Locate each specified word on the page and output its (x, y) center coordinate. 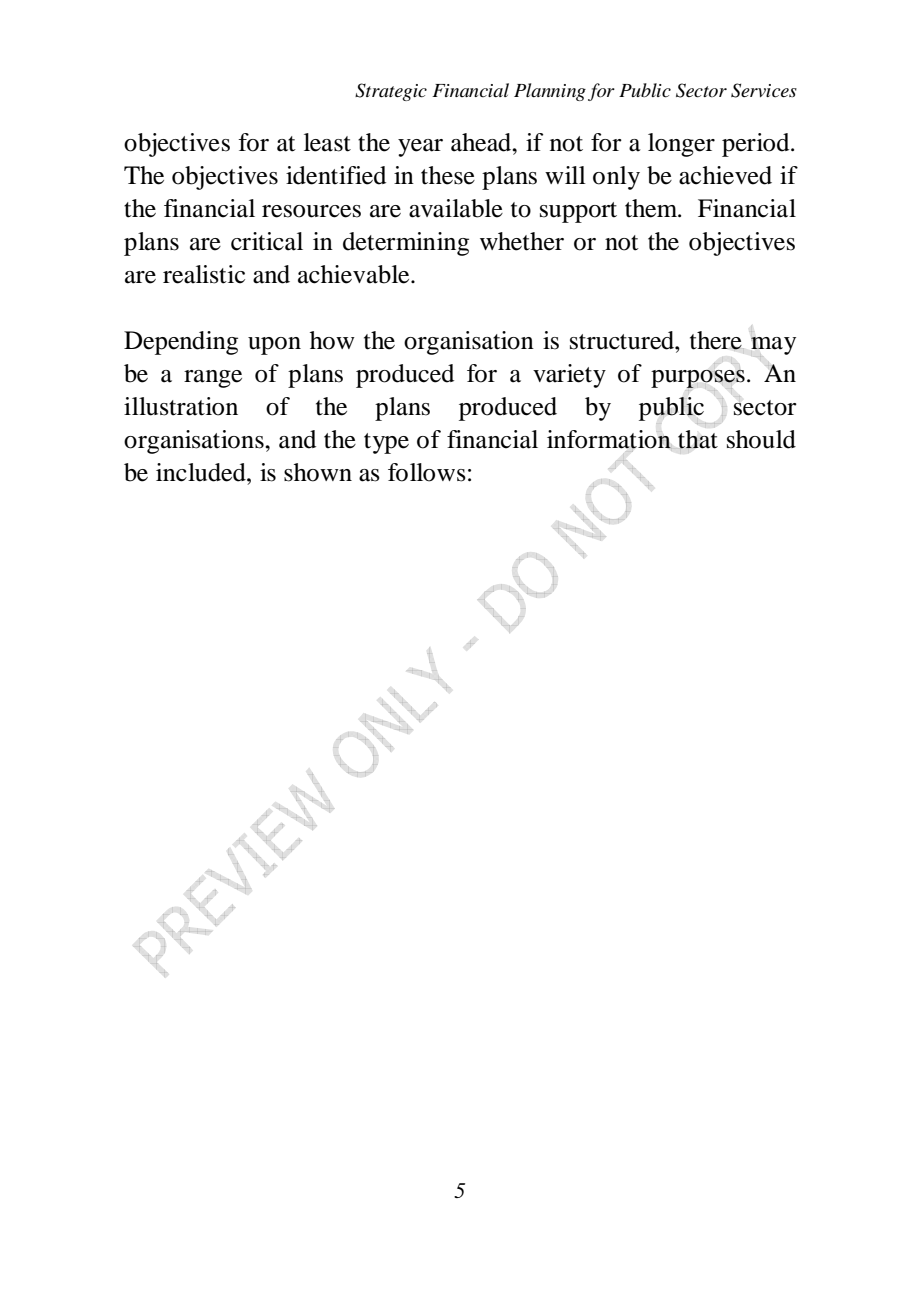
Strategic (391, 92)
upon (274, 346)
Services (764, 90)
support (578, 212)
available (456, 208)
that (698, 439)
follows (427, 472)
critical (267, 241)
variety (569, 376)
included (202, 472)
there (717, 340)
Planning (550, 92)
